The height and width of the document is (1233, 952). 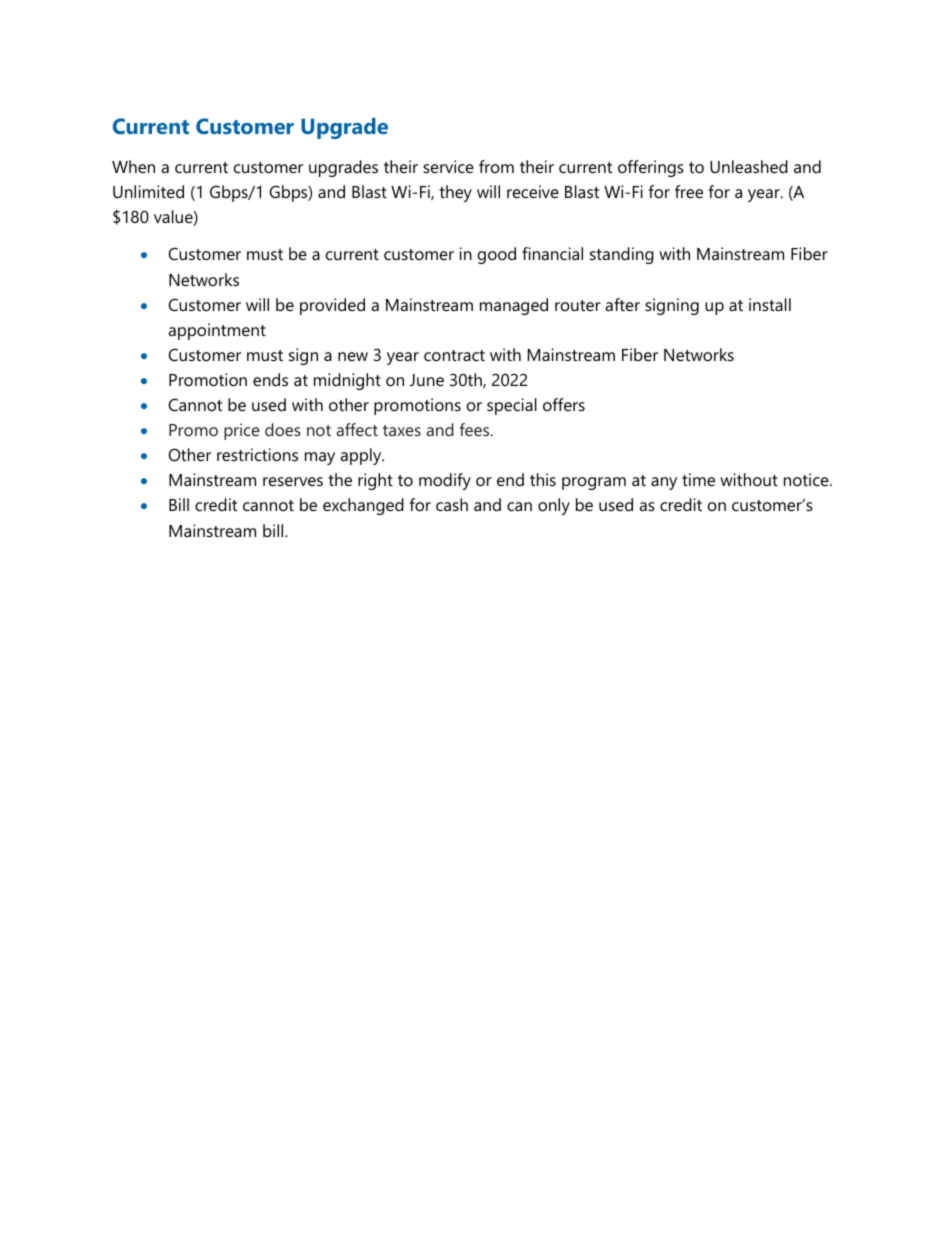 I want to click on service, so click(x=448, y=166).
